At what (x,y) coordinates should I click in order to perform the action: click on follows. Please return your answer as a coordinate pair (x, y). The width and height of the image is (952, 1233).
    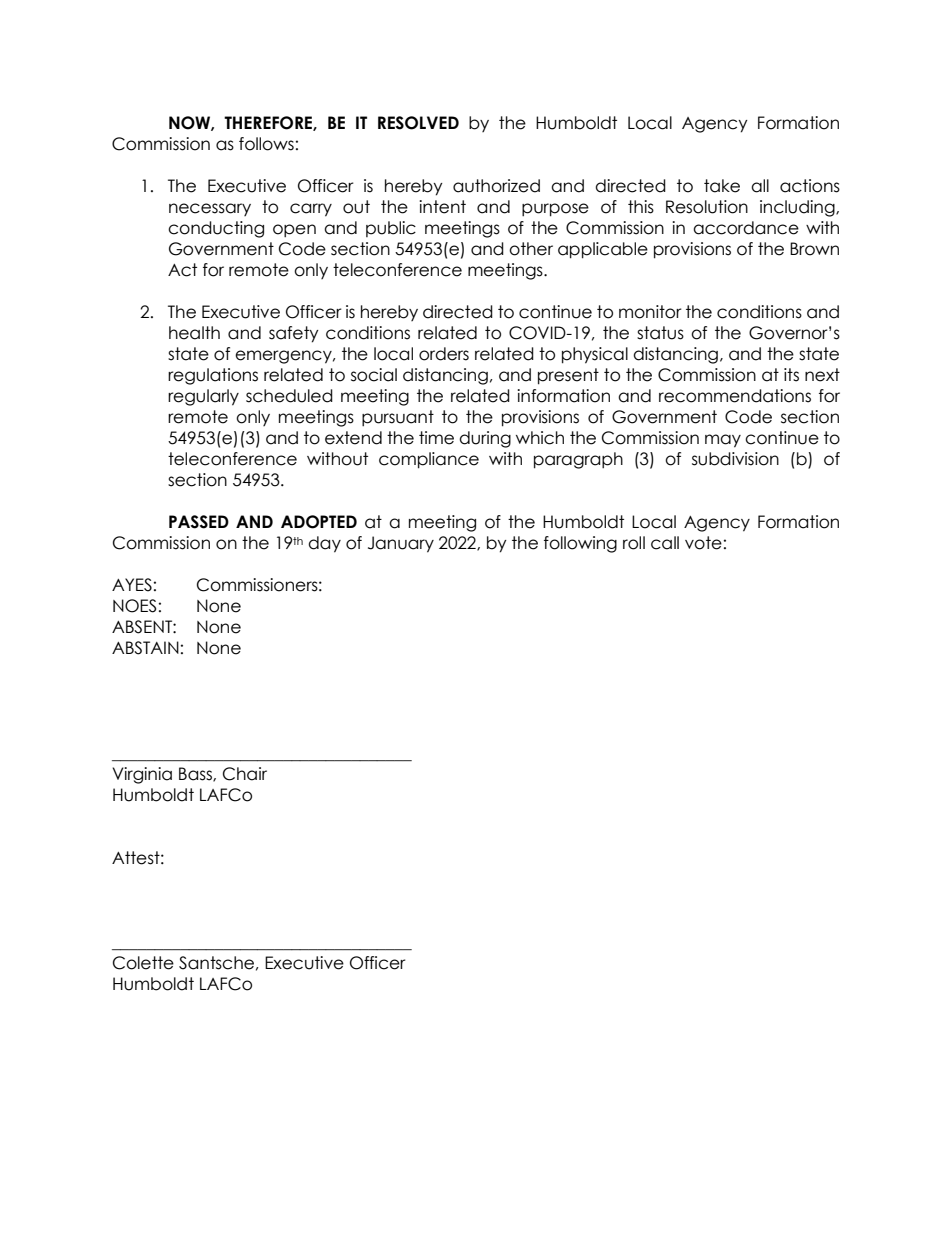
    Looking at the image, I should click on (266, 144).
